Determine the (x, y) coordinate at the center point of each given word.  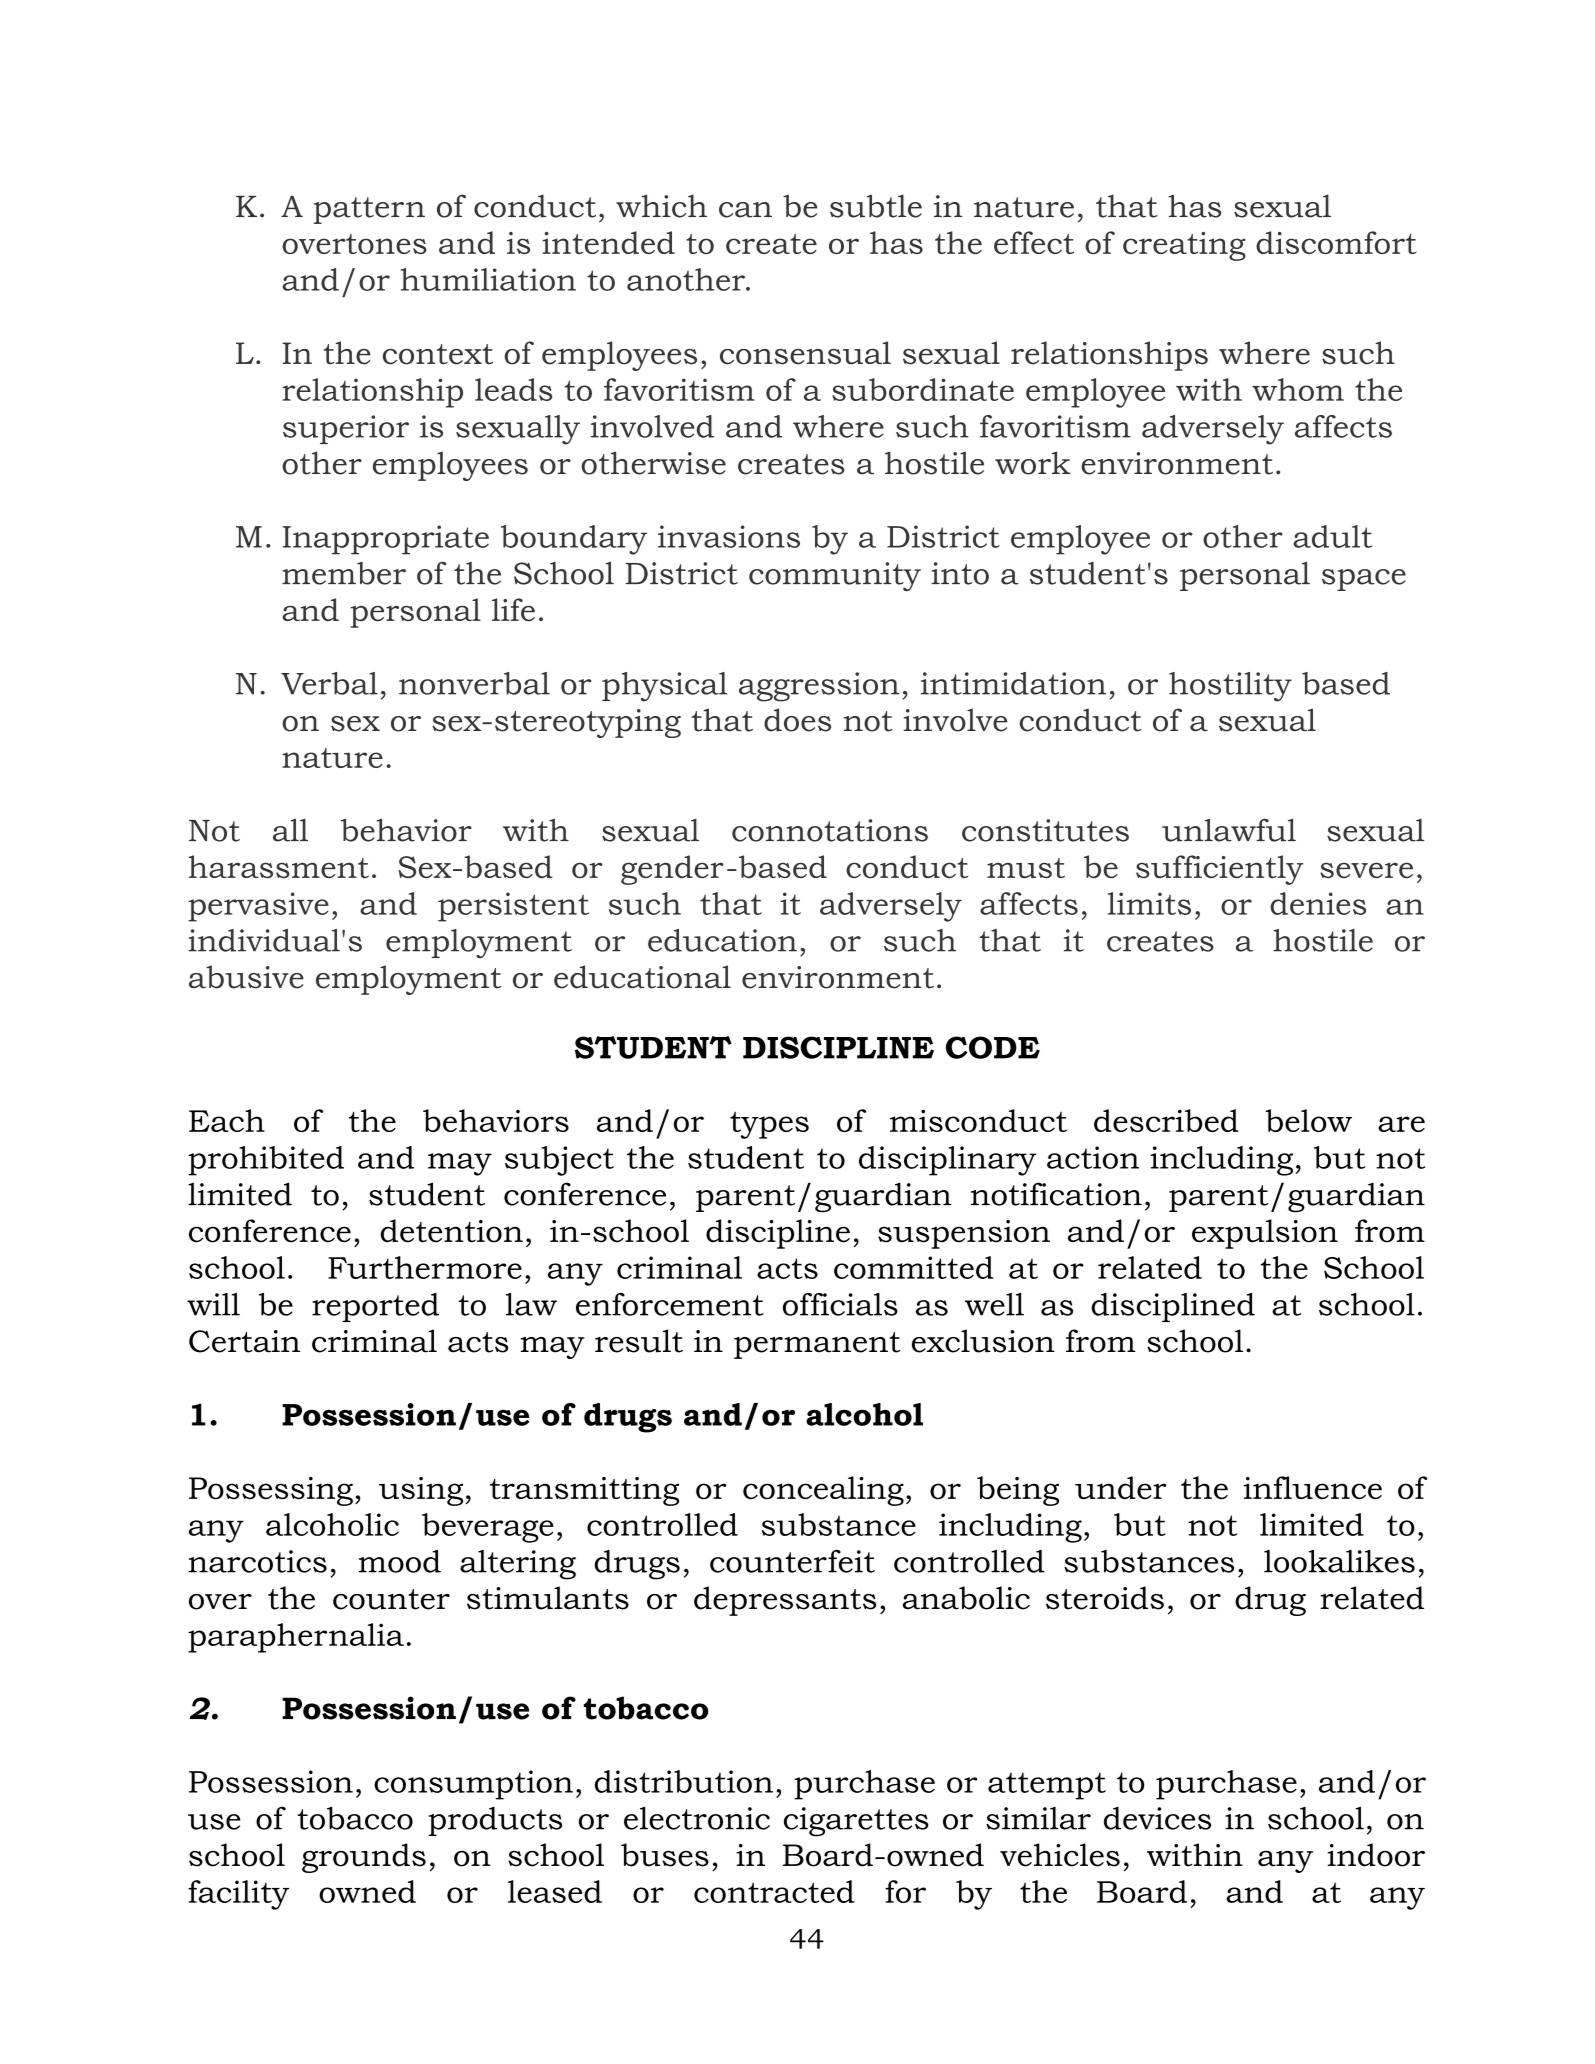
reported (375, 1307)
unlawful (1229, 830)
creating (1184, 246)
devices (1157, 1818)
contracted (774, 1891)
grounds (364, 1858)
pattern (369, 210)
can (745, 210)
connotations (830, 830)
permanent (817, 1345)
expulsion (1265, 1234)
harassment (279, 866)
